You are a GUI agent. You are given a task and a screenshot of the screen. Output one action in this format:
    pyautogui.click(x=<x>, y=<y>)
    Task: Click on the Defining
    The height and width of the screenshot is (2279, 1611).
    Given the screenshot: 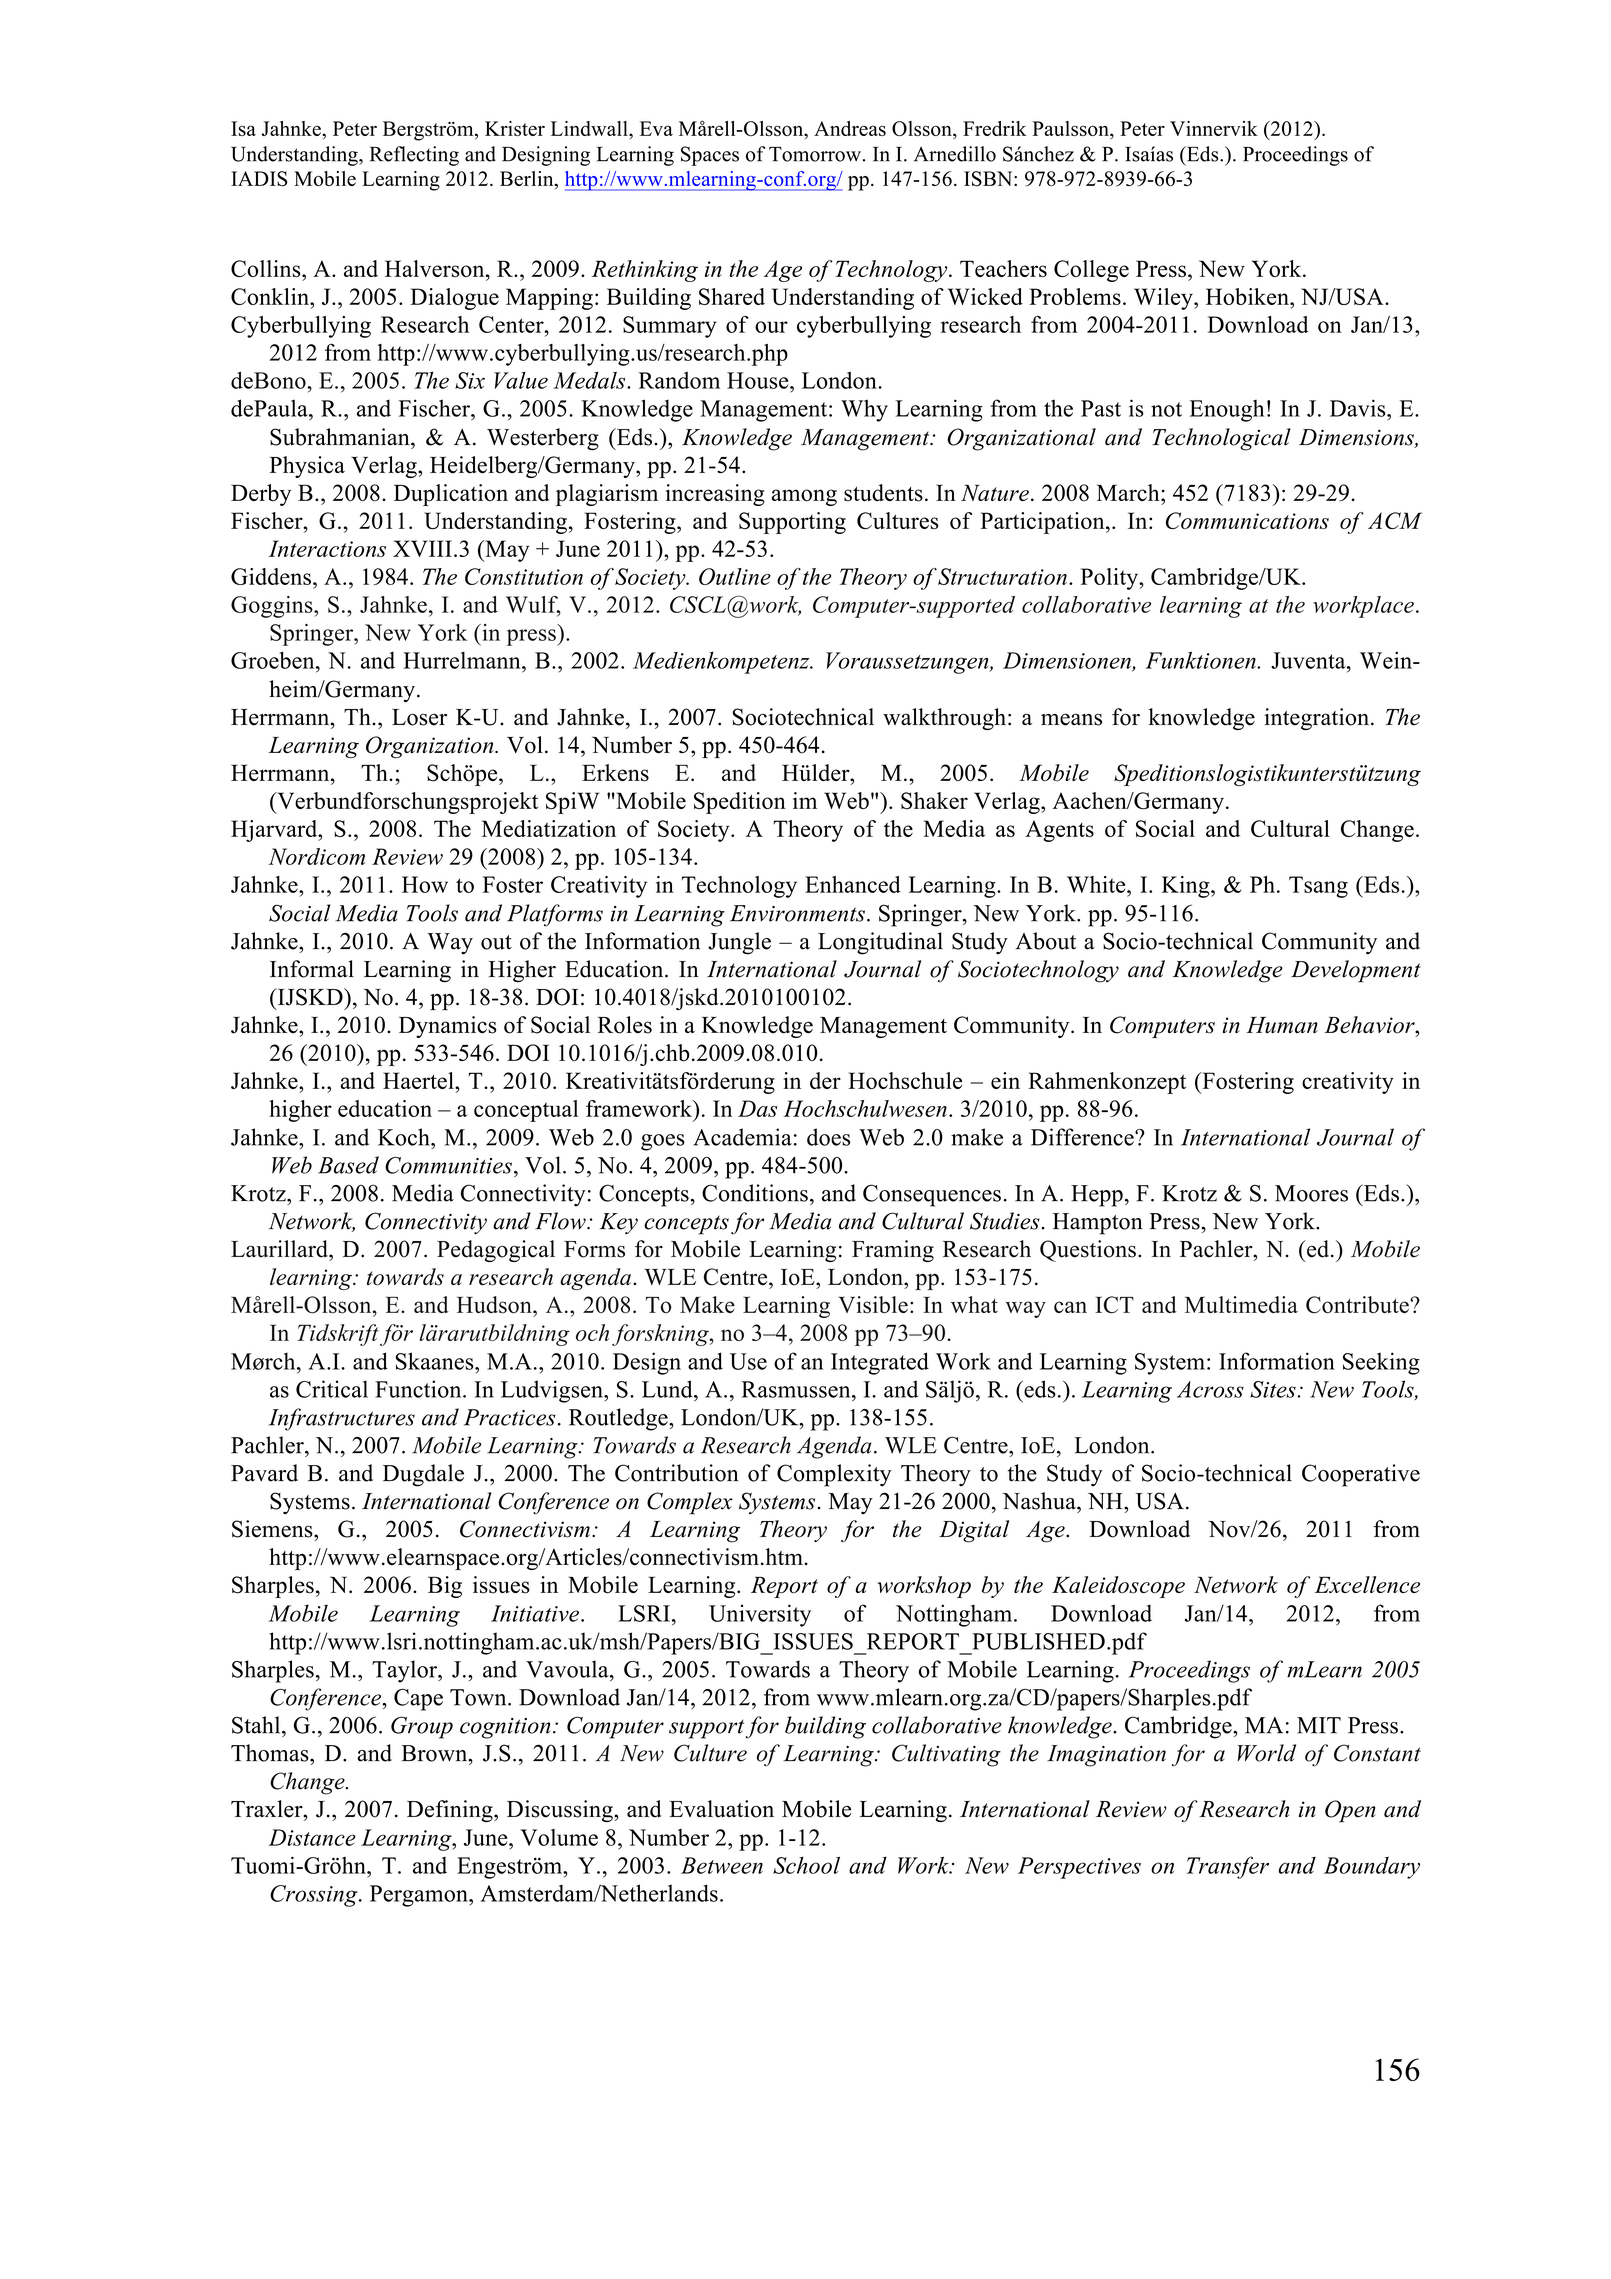 What is the action you would take?
    pyautogui.click(x=451, y=1811)
